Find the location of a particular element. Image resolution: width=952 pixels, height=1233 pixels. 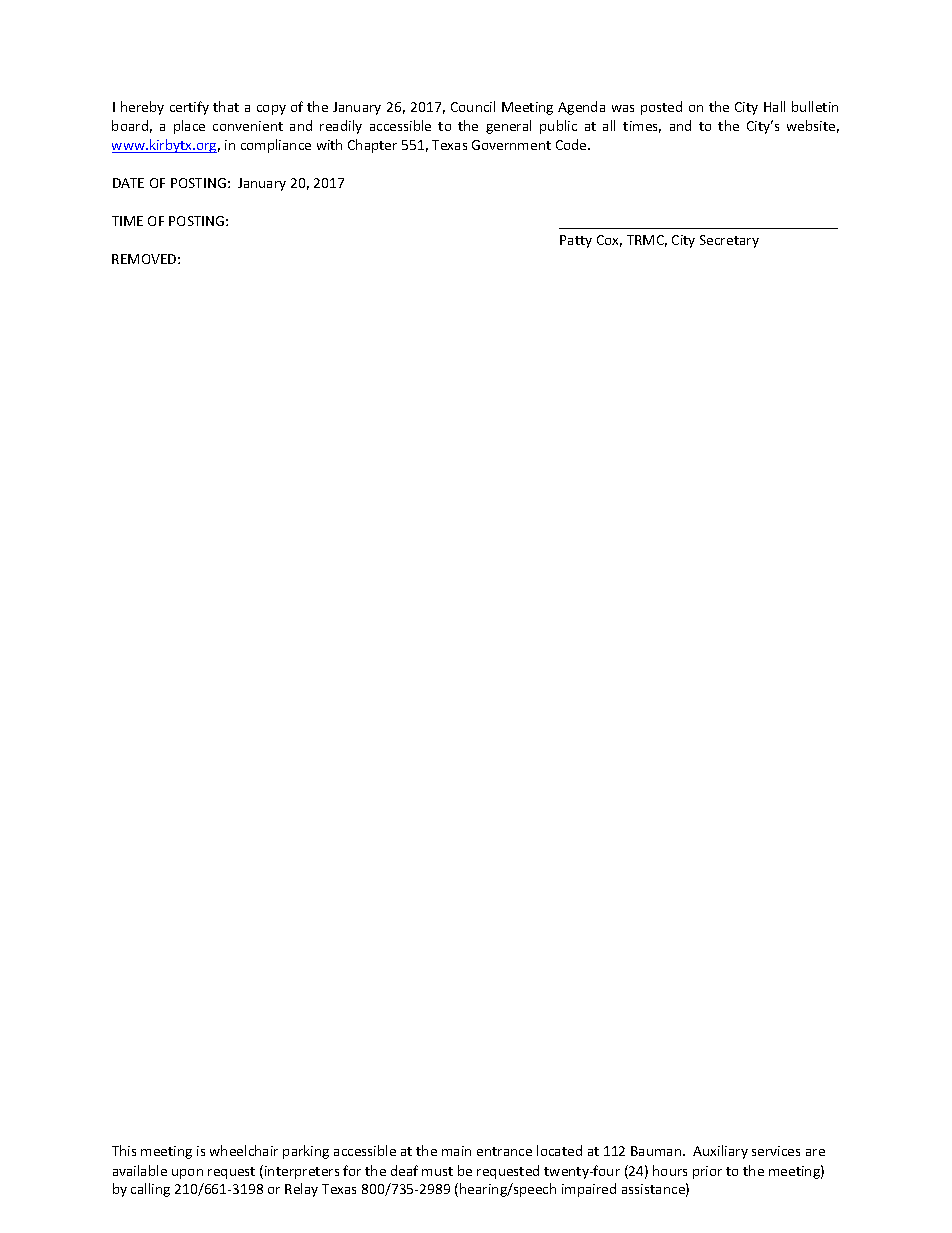

Secretary is located at coordinates (729, 241).
